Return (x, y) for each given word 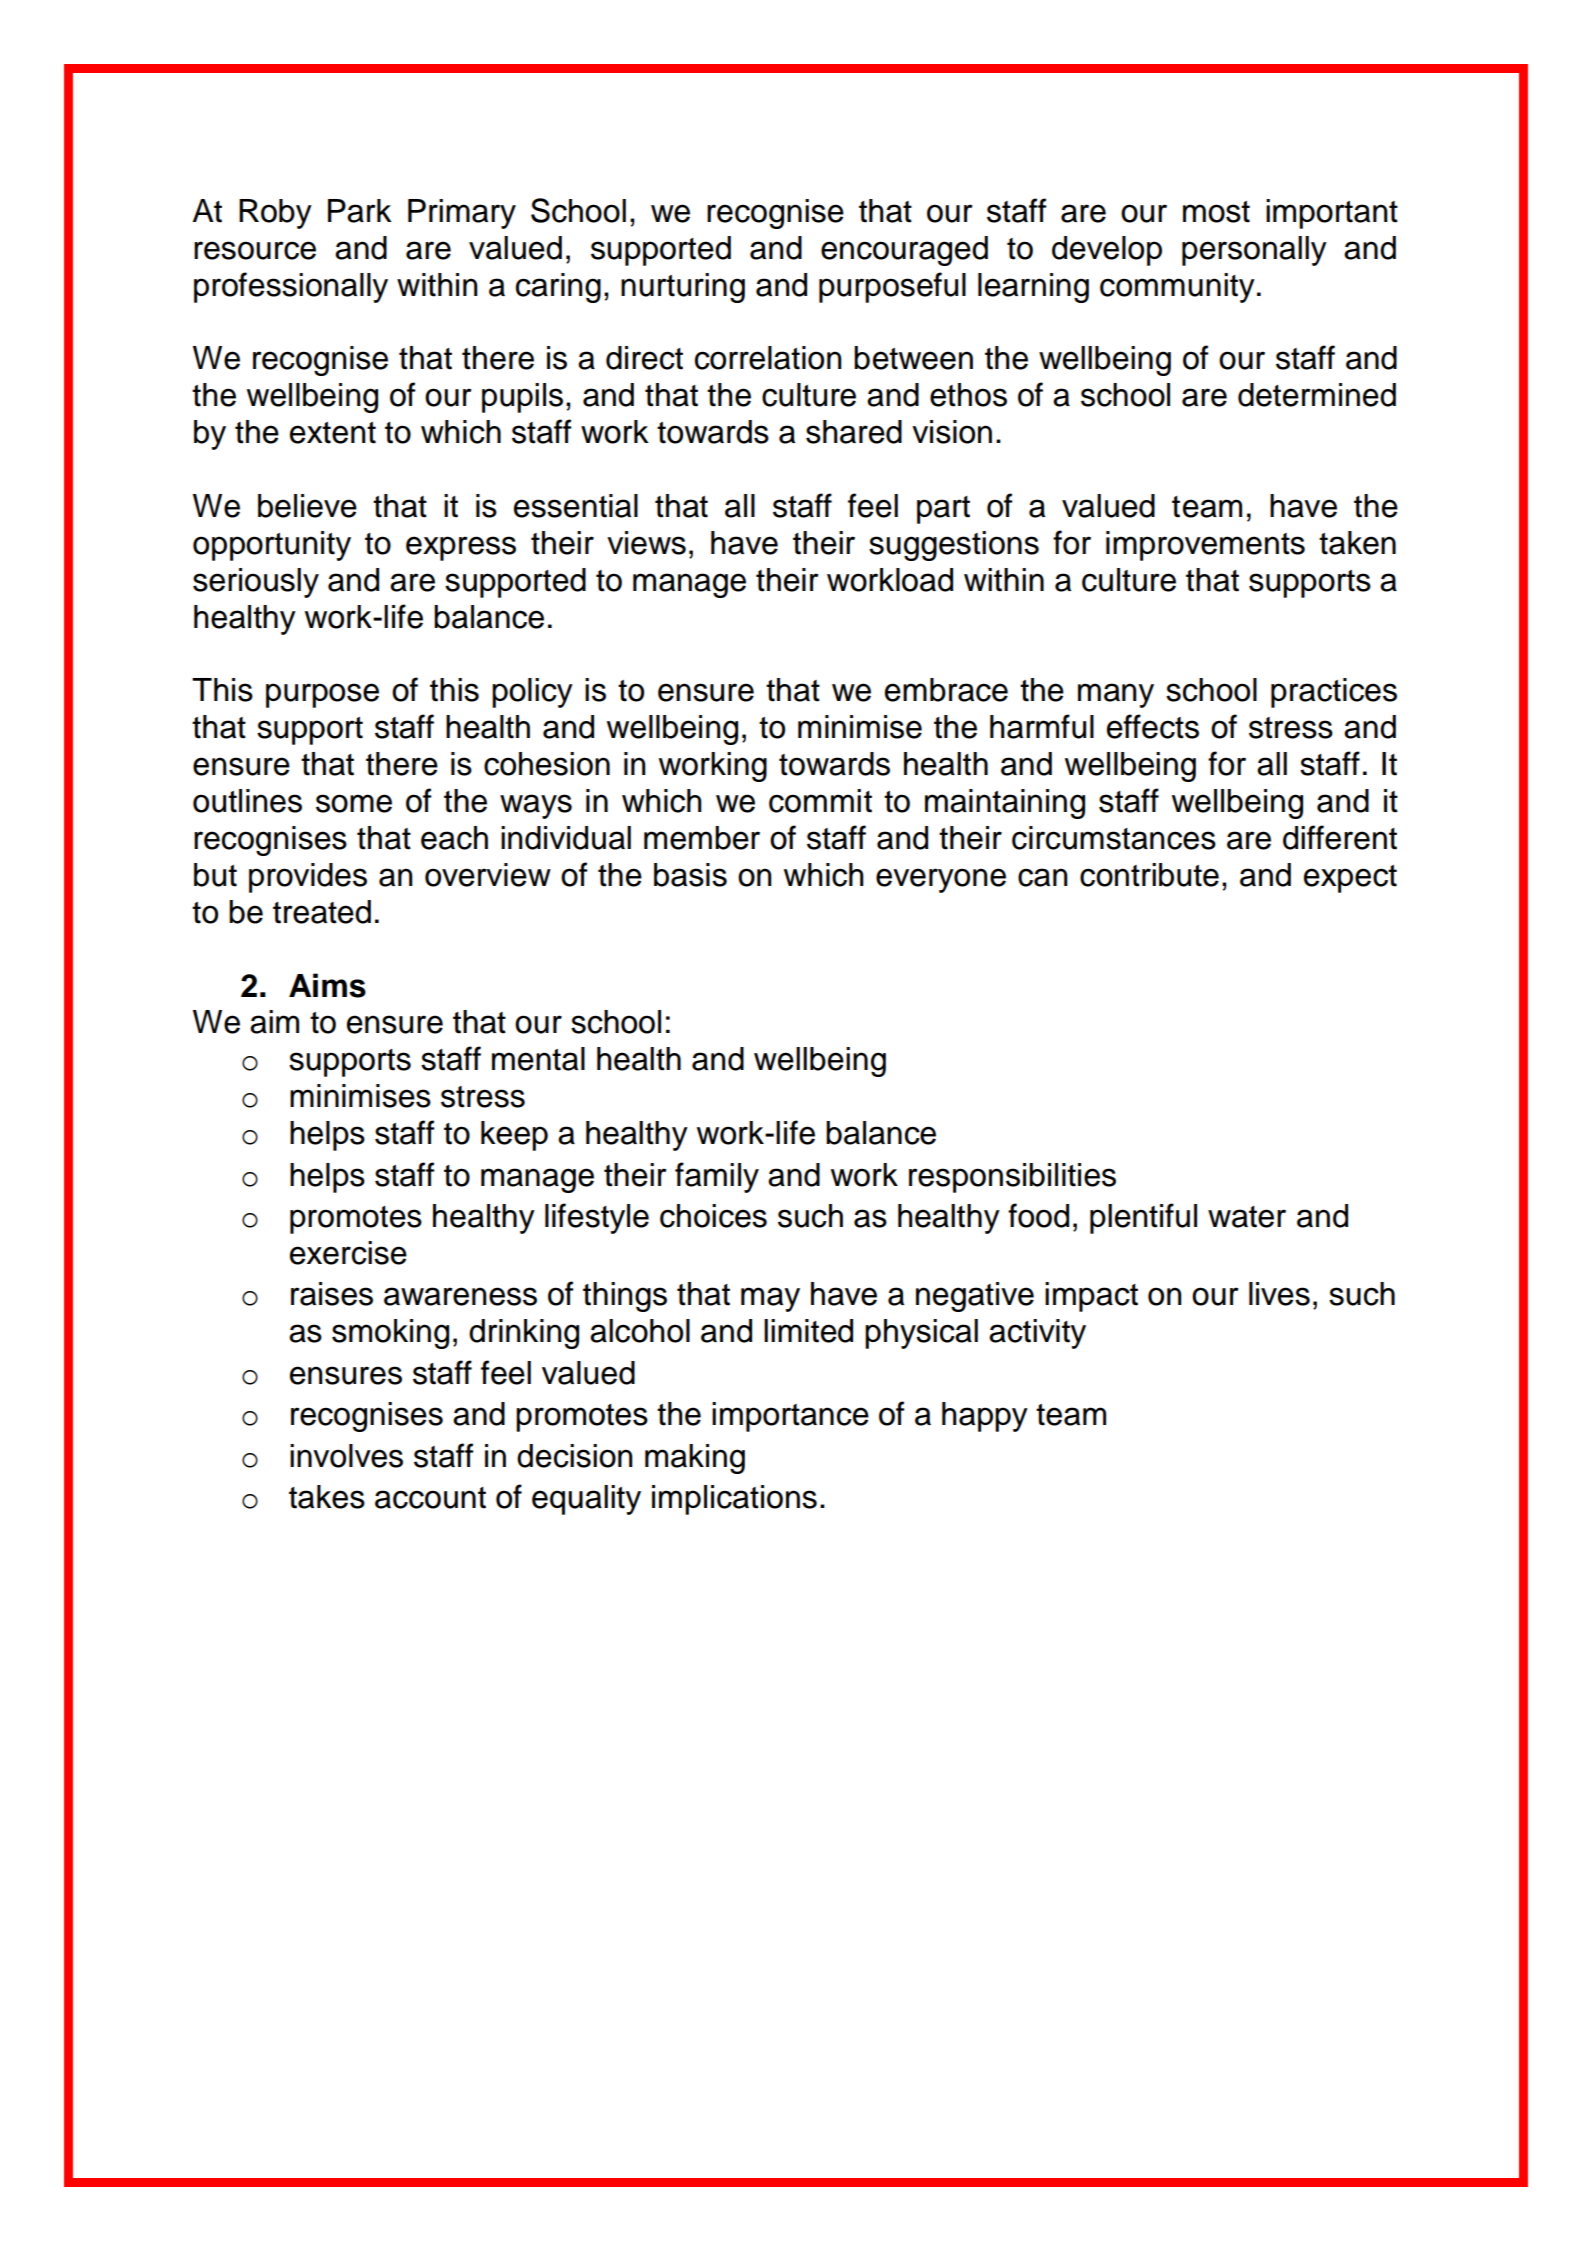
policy (532, 693)
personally (1254, 251)
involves (346, 1456)
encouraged (904, 251)
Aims (327, 985)
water (1247, 1217)
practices (1334, 693)
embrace (946, 690)
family (717, 1177)
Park (360, 211)
